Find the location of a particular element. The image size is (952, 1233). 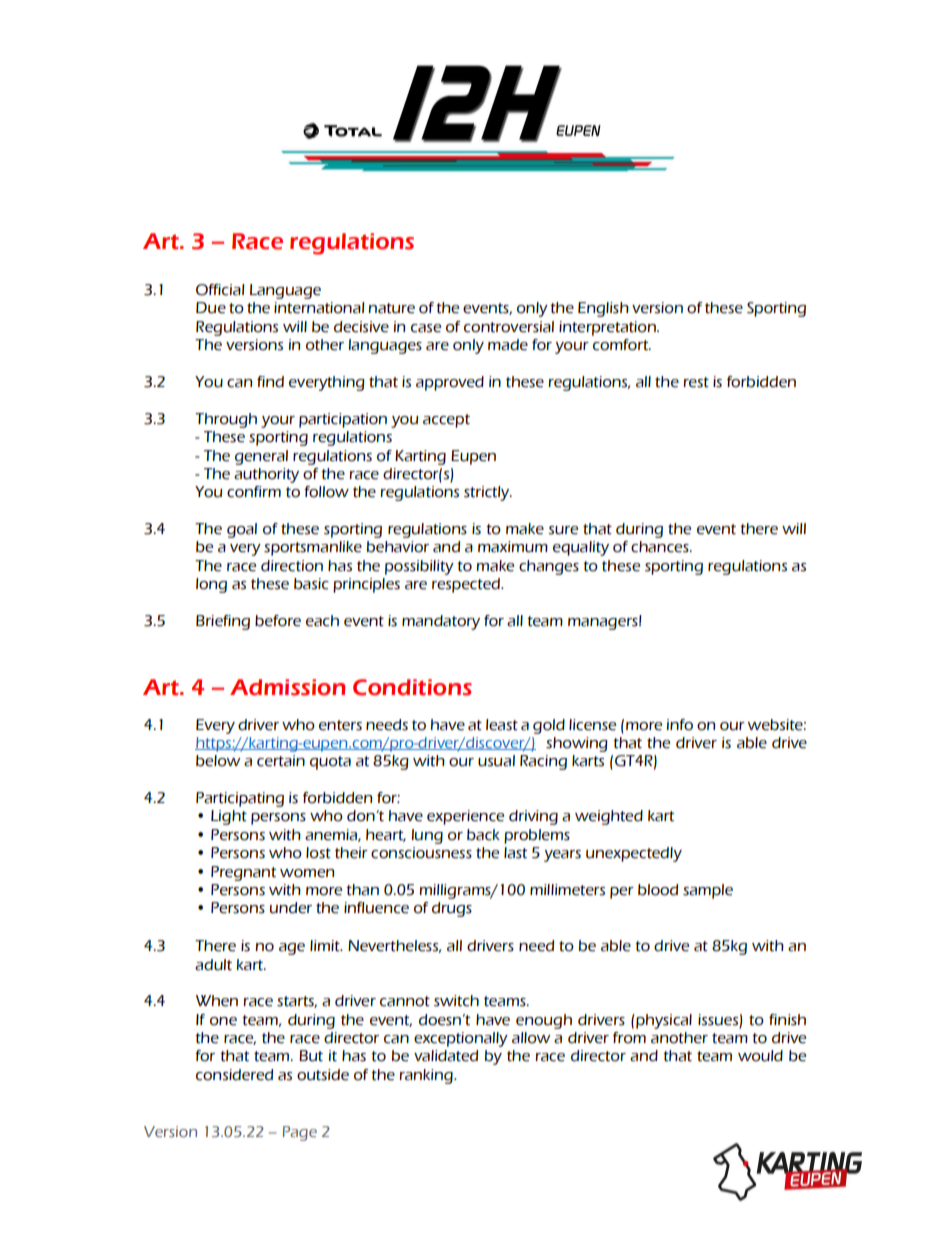

under is located at coordinates (291, 908).
